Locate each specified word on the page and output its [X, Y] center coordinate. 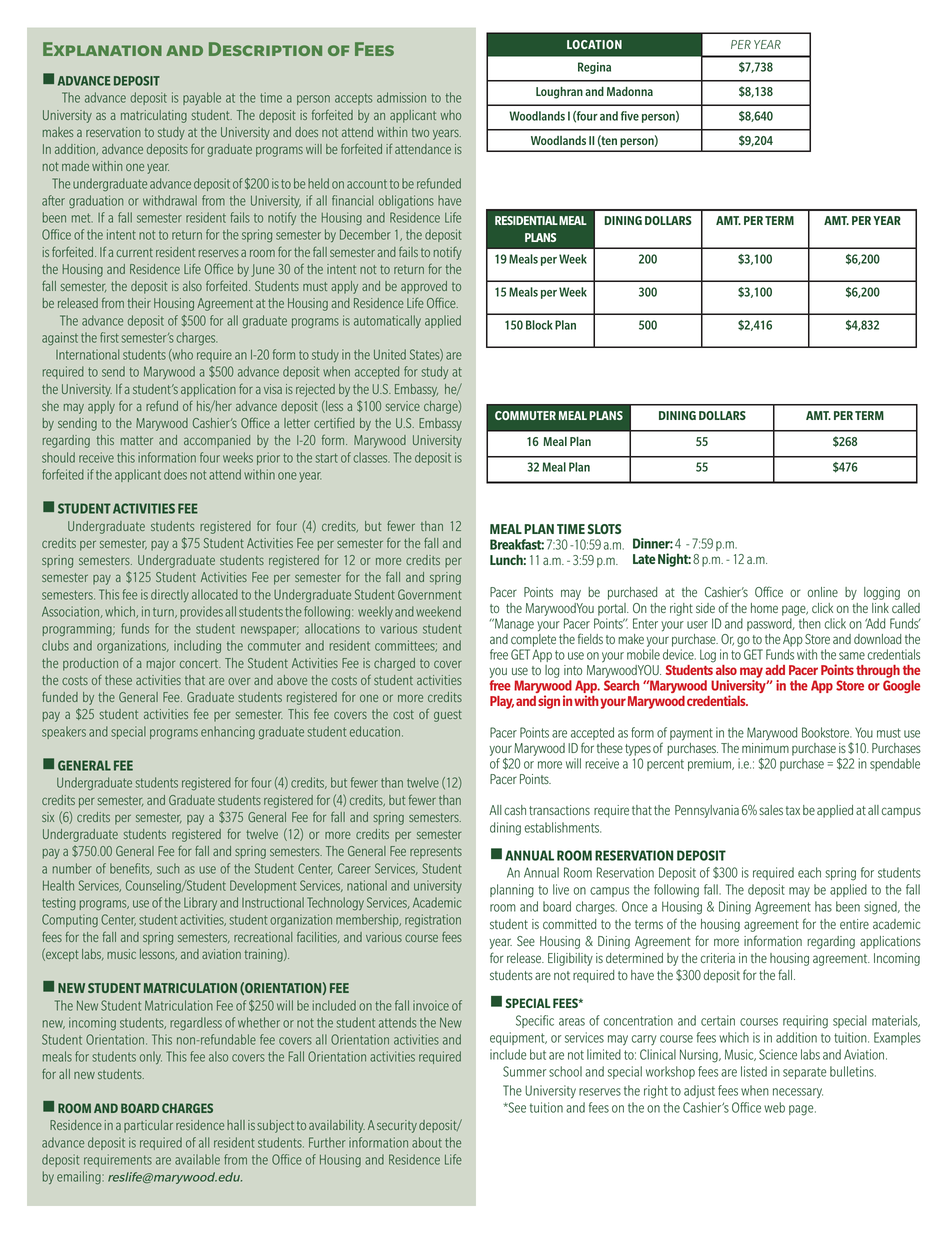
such [168, 868]
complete [533, 640]
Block [539, 325]
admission [401, 97]
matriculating [154, 116]
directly [170, 595]
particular [148, 1126]
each [809, 872]
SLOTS [604, 529]
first [109, 337]
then [810, 623]
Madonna [630, 91]
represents [436, 853]
